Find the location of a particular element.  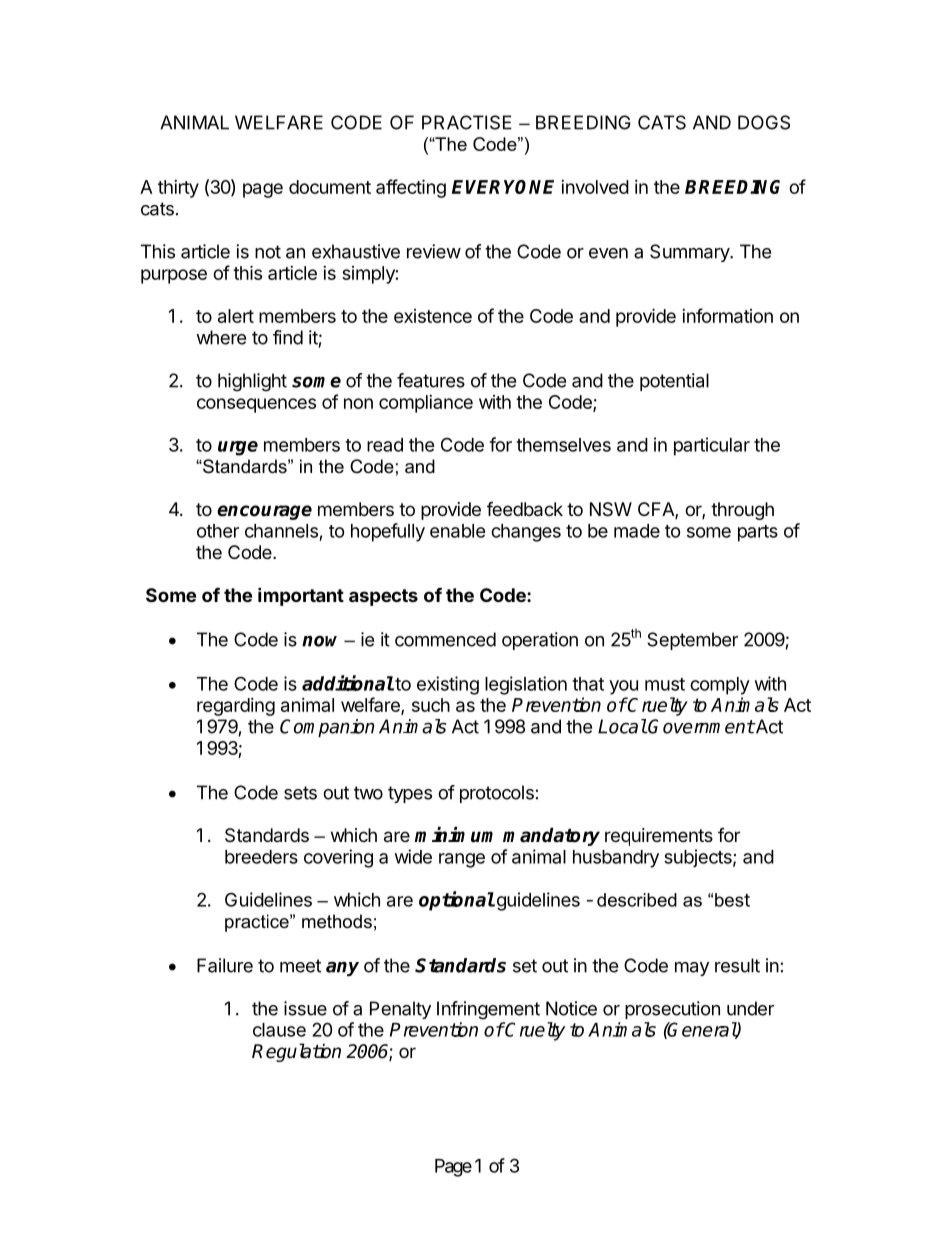

PRACTISE is located at coordinates (467, 122).
